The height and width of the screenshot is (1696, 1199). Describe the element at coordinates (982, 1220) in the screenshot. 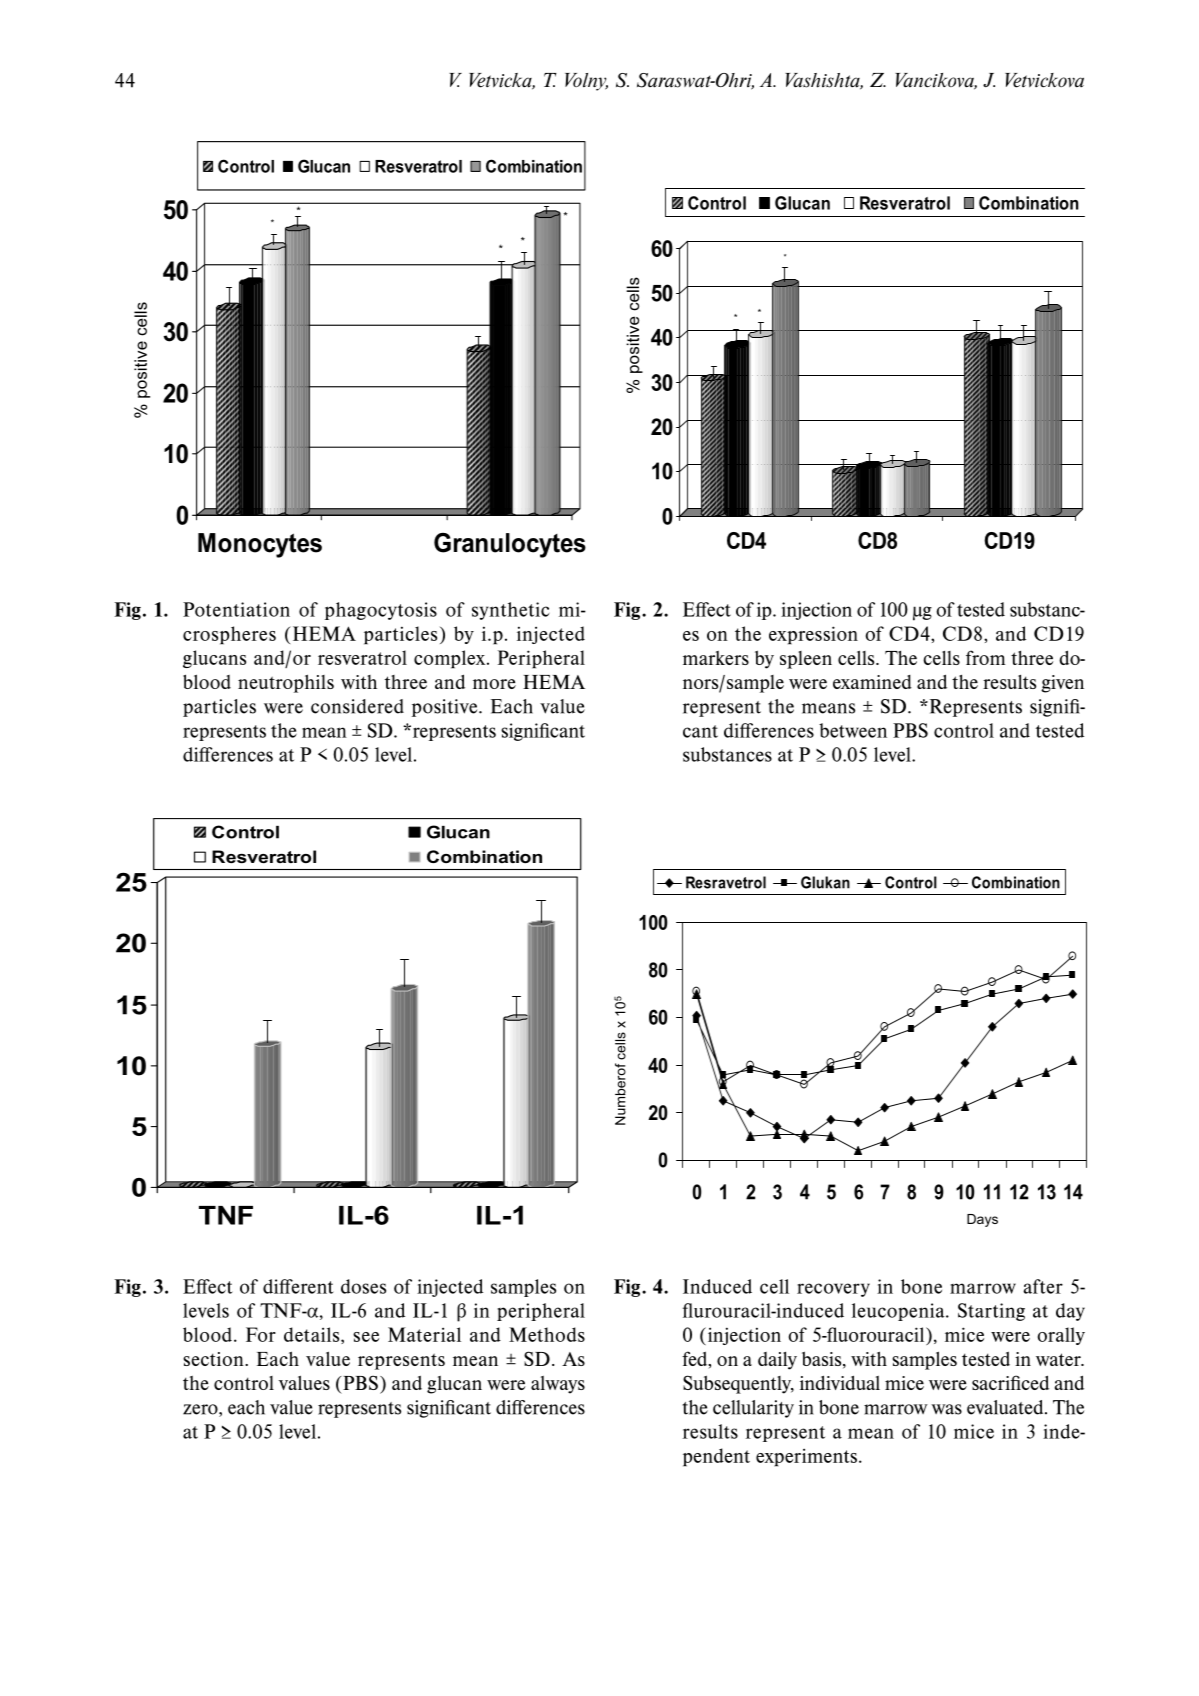

I see `Days` at that location.
